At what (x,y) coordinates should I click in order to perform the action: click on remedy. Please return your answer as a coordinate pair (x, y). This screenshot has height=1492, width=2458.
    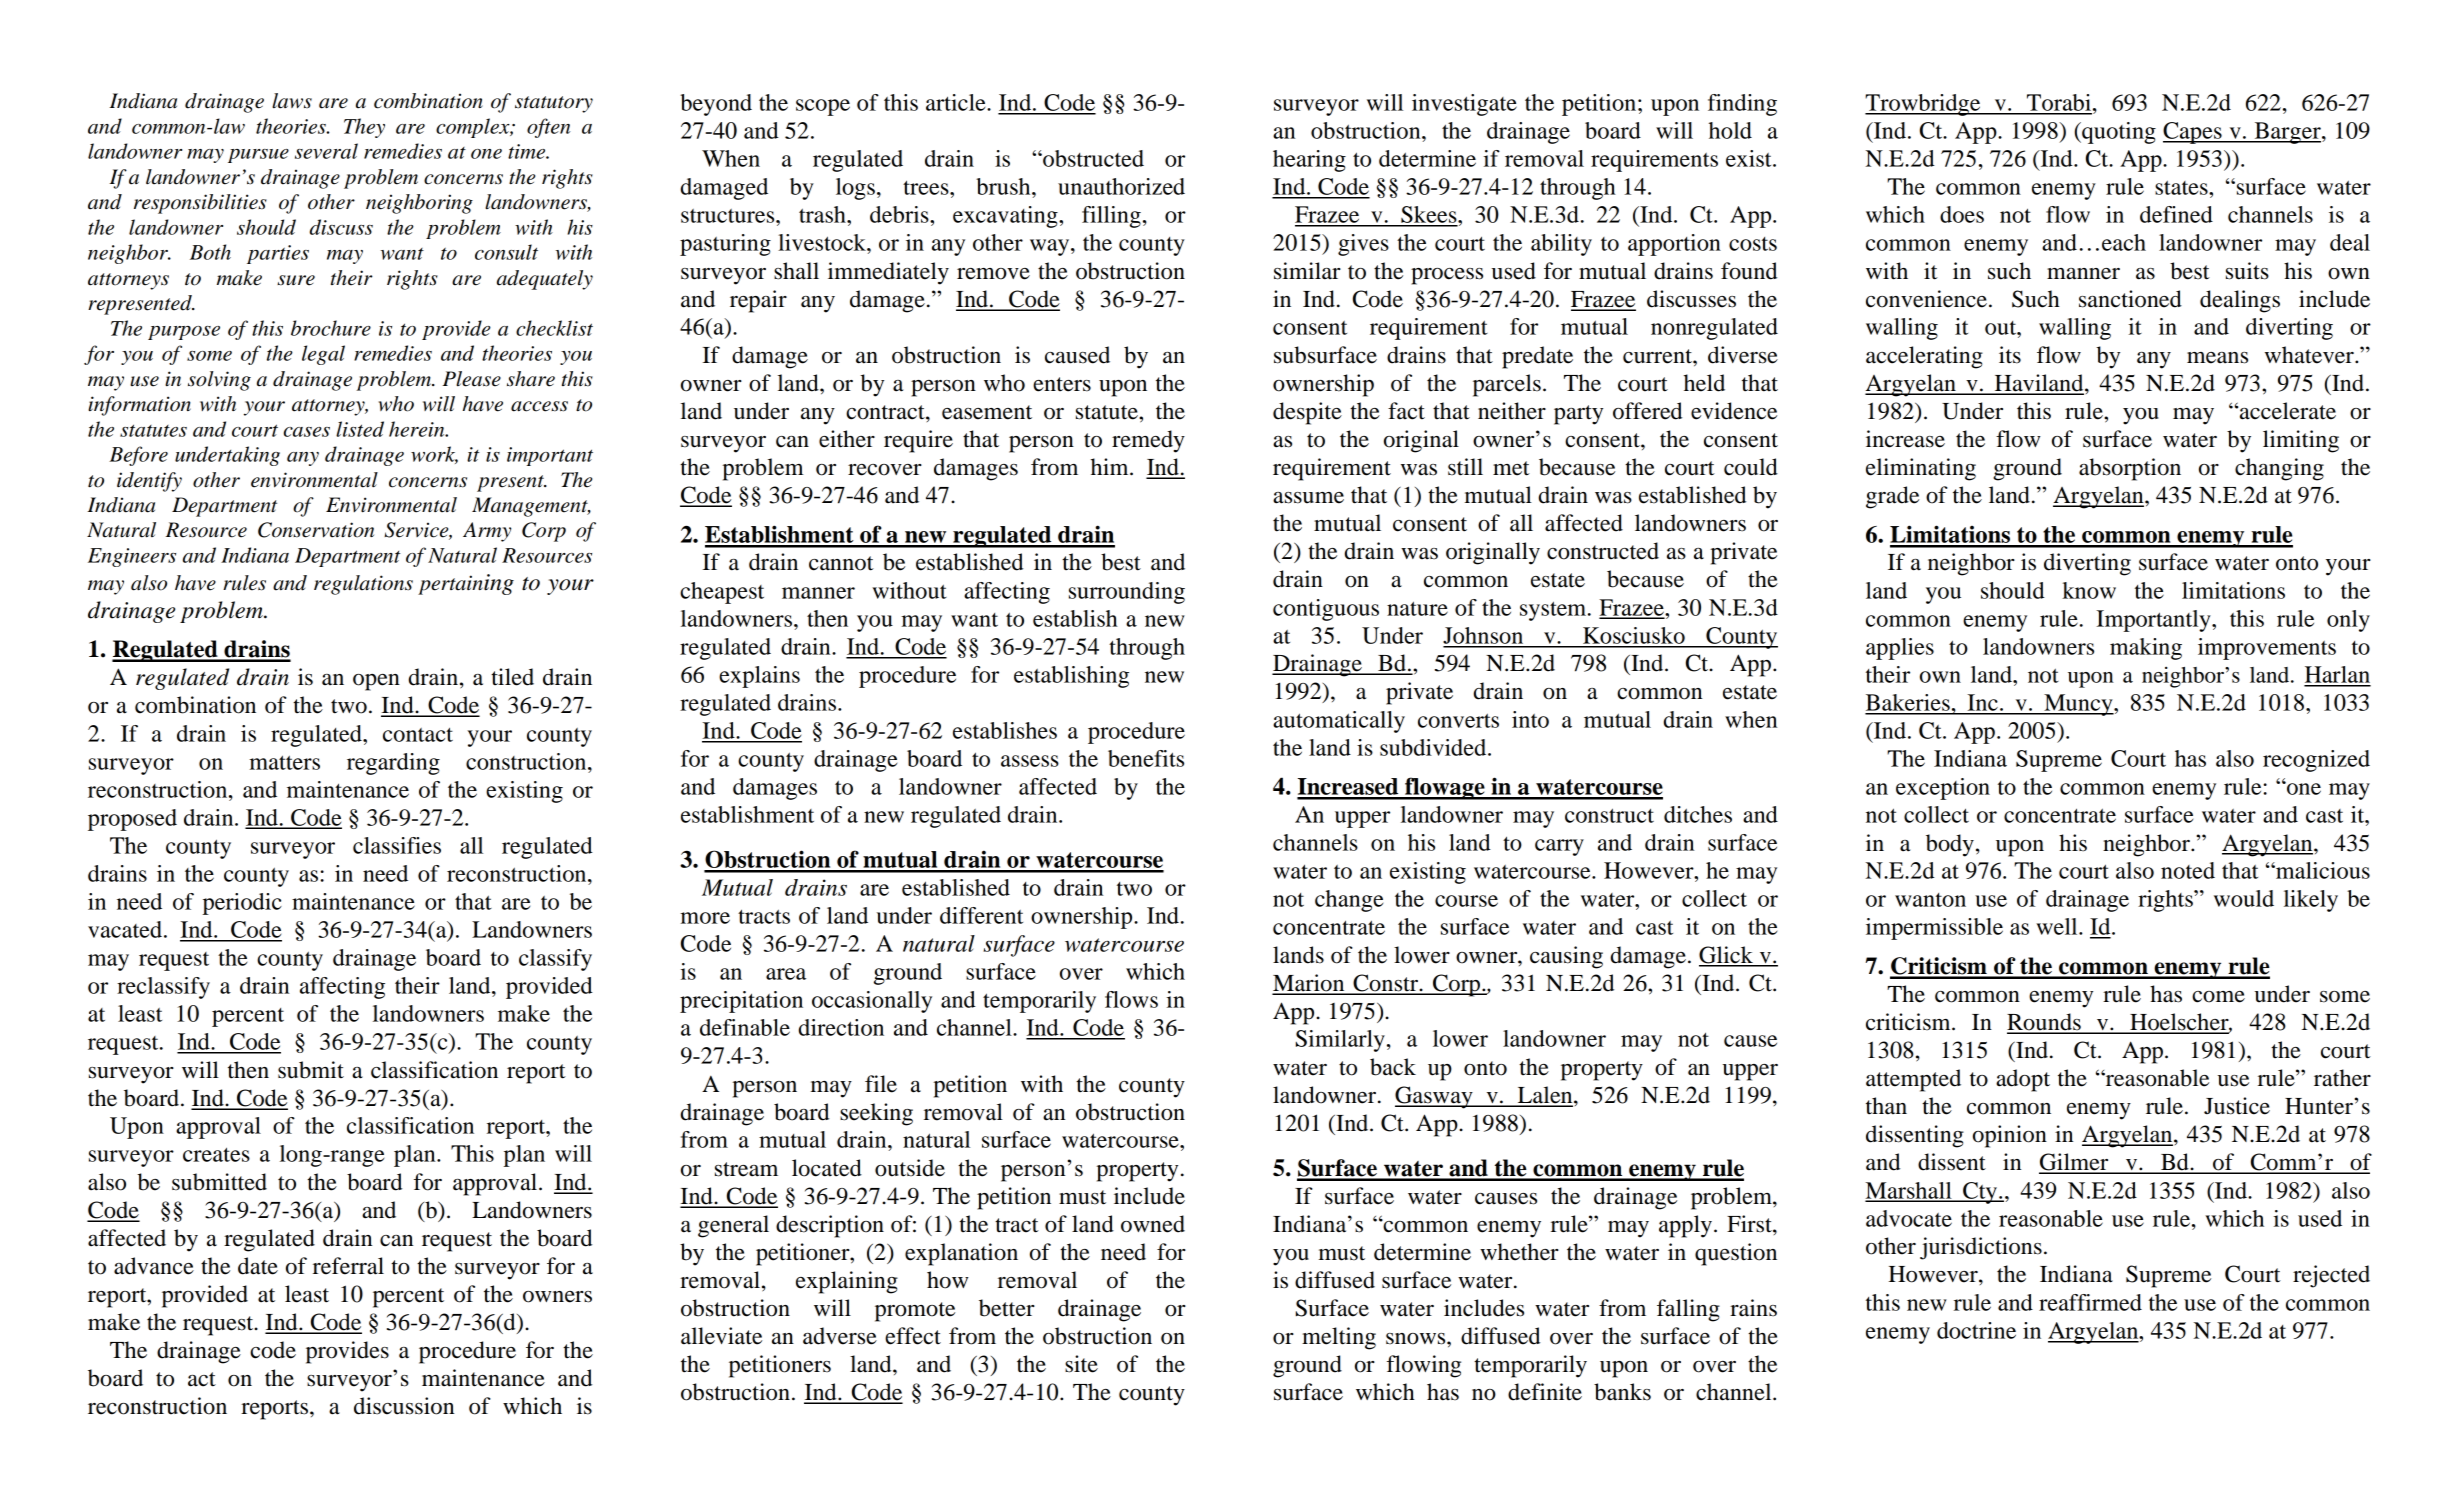
    Looking at the image, I should click on (1148, 441).
